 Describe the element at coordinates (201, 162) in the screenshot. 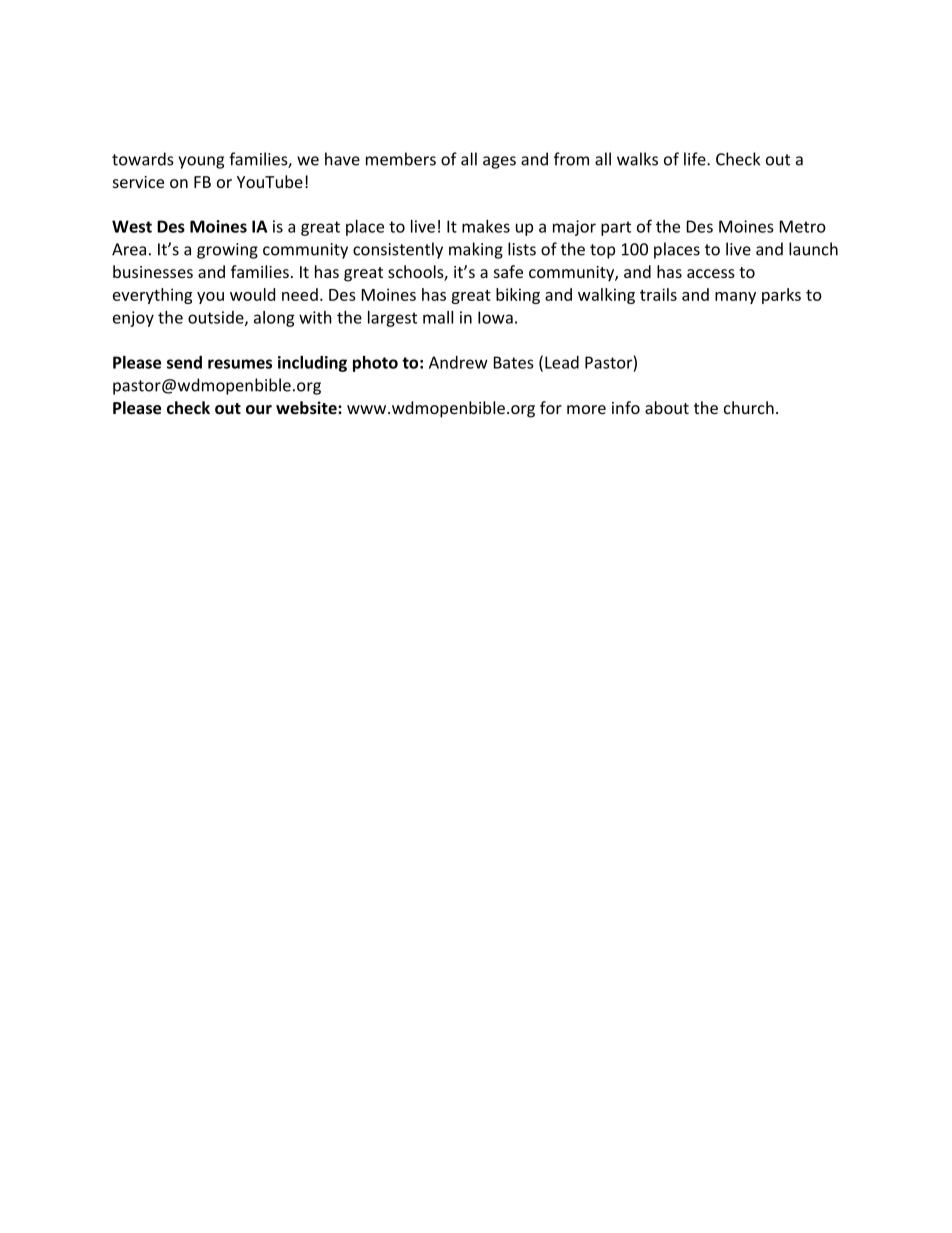

I see `young` at that location.
